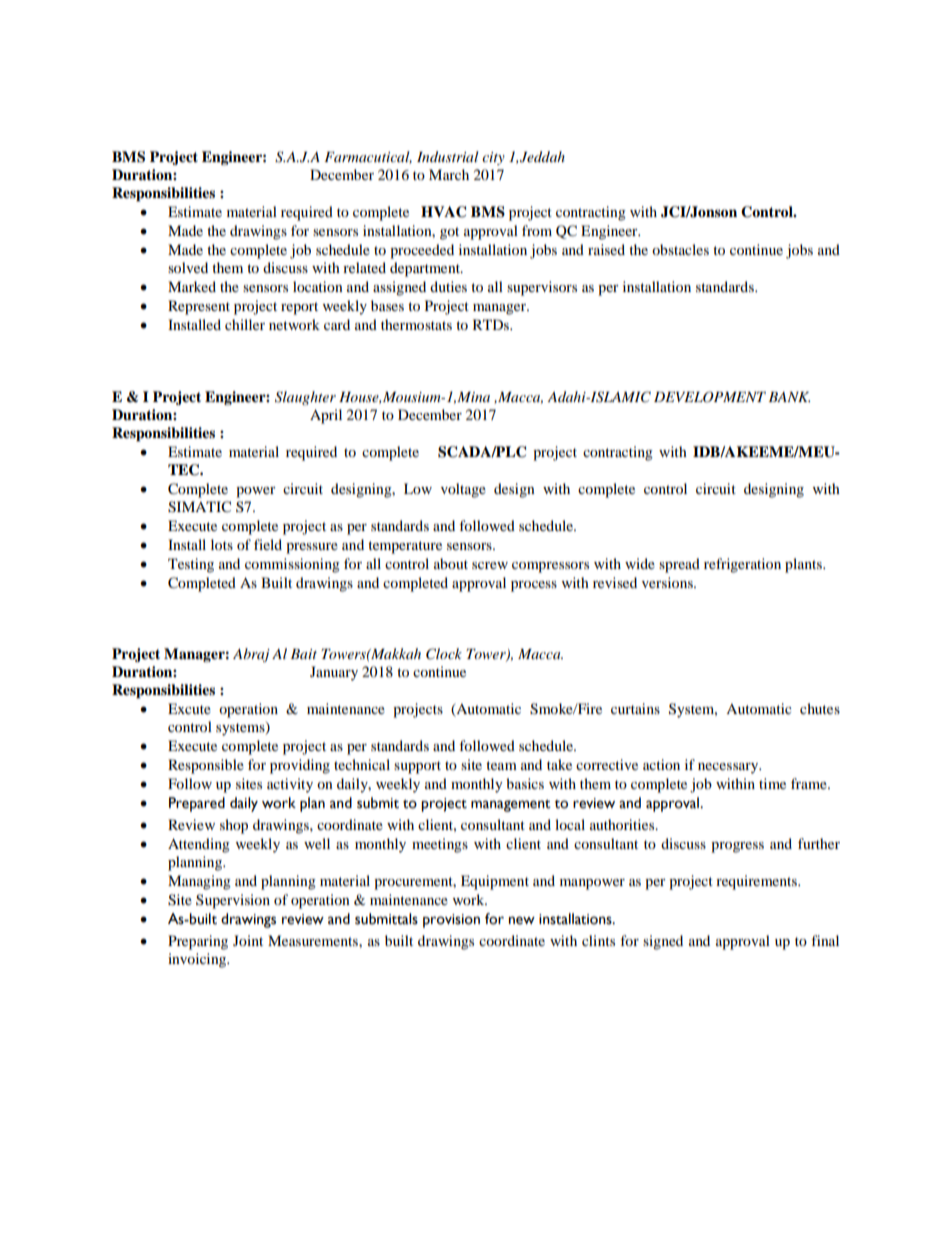  I want to click on refrigeration, so click(742, 565).
